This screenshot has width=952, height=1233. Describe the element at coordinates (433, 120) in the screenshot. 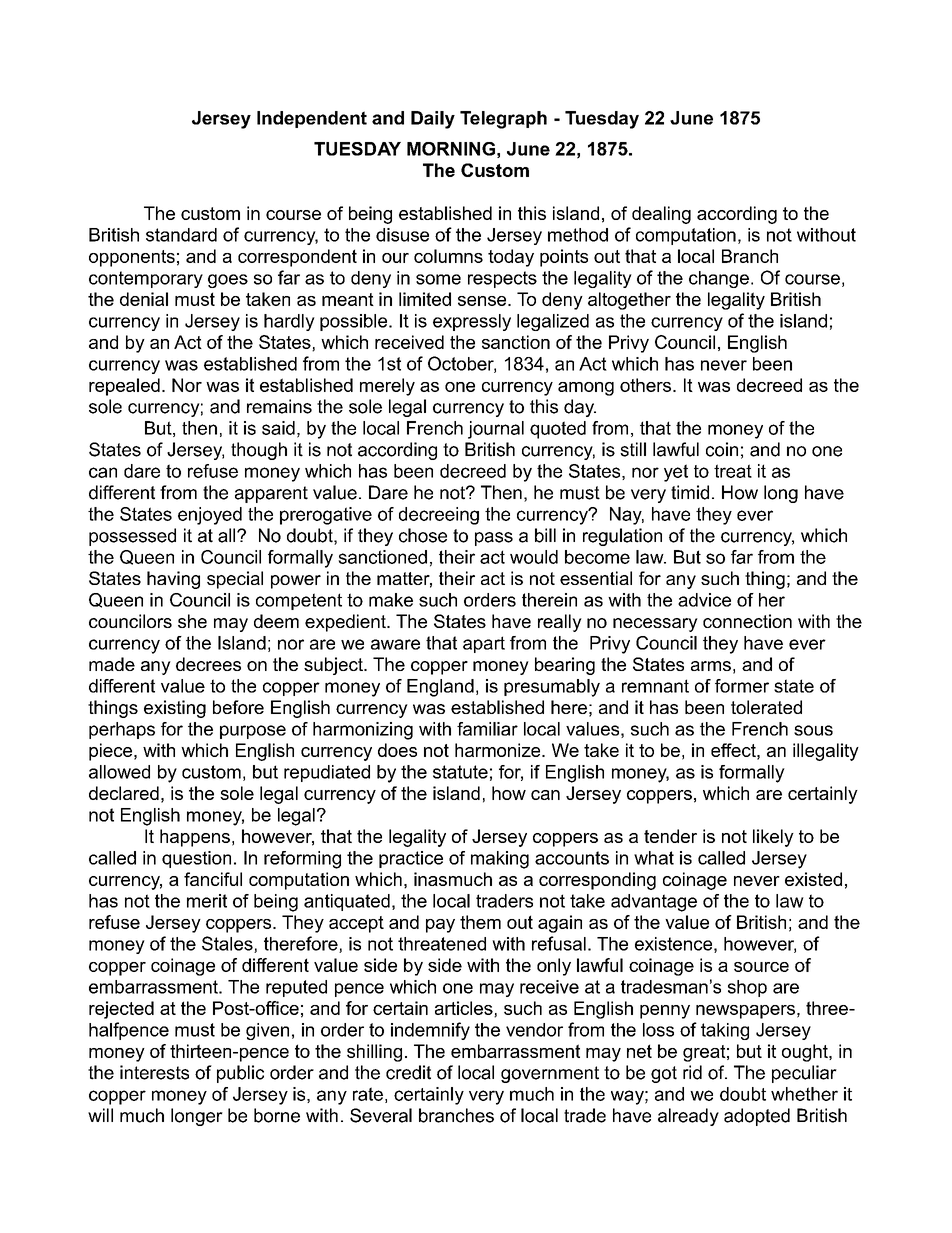

I see `Daily` at that location.
